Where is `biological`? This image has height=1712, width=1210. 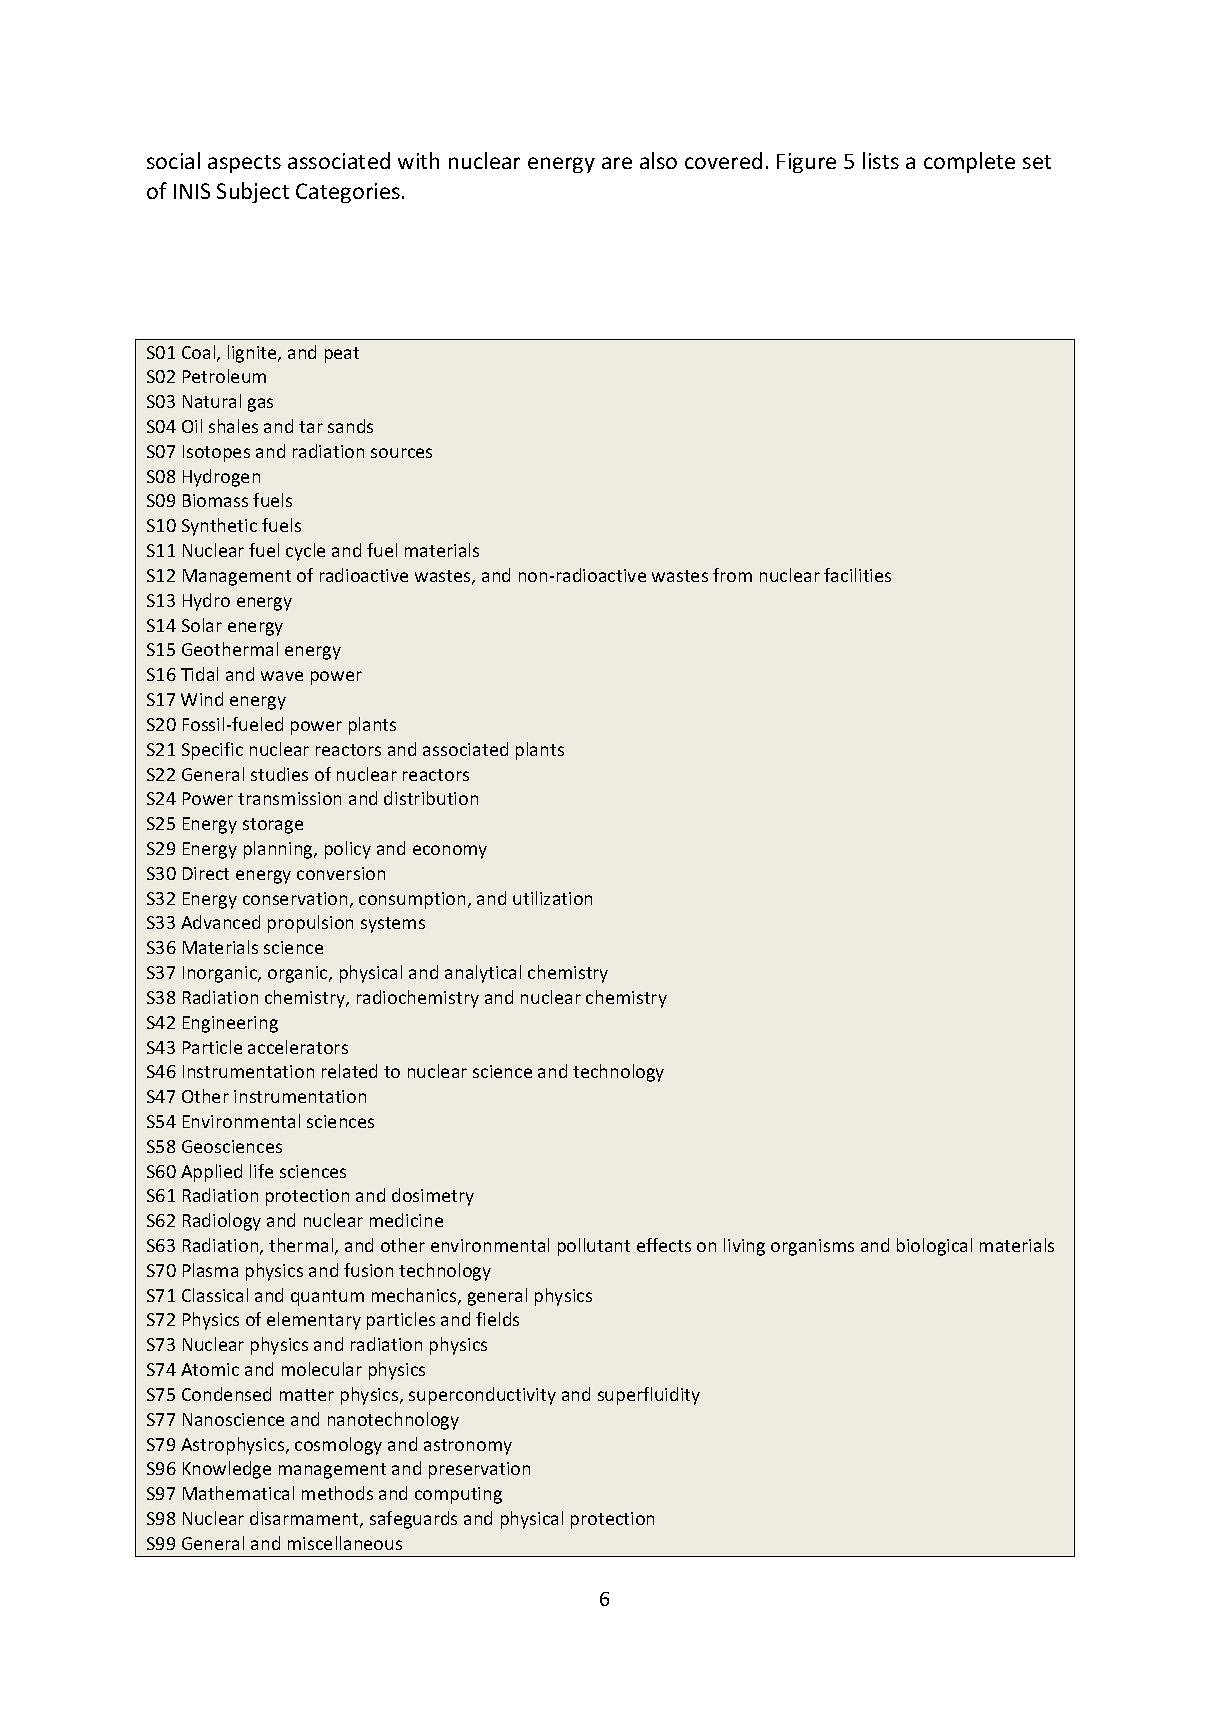 biological is located at coordinates (934, 1247).
